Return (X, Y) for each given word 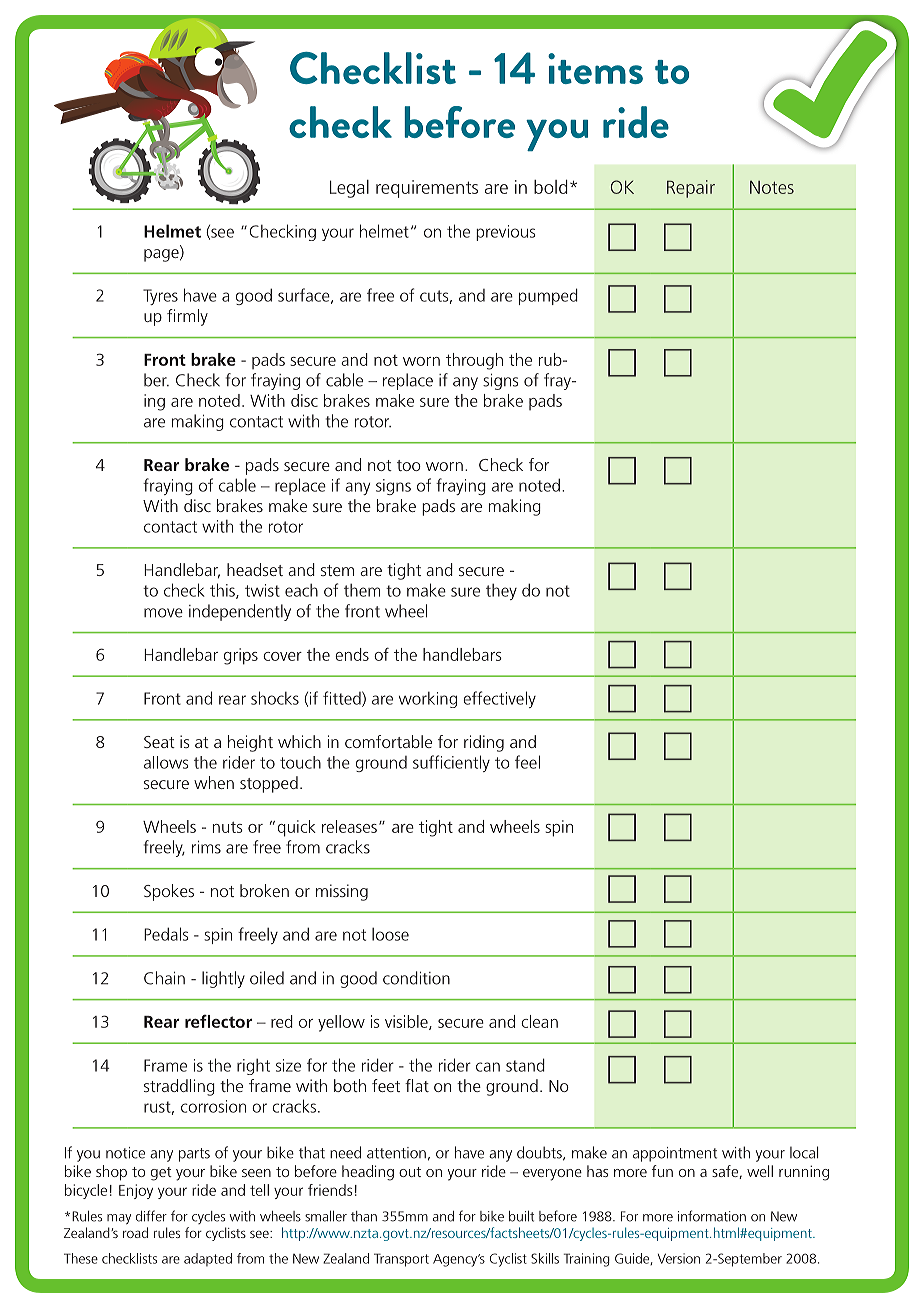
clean (539, 1021)
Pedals (166, 934)
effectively (499, 699)
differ (151, 1216)
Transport (401, 1260)
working (428, 700)
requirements (427, 189)
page (162, 255)
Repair (691, 189)
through (474, 361)
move (163, 613)
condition (416, 978)
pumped (548, 296)
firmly (187, 317)
